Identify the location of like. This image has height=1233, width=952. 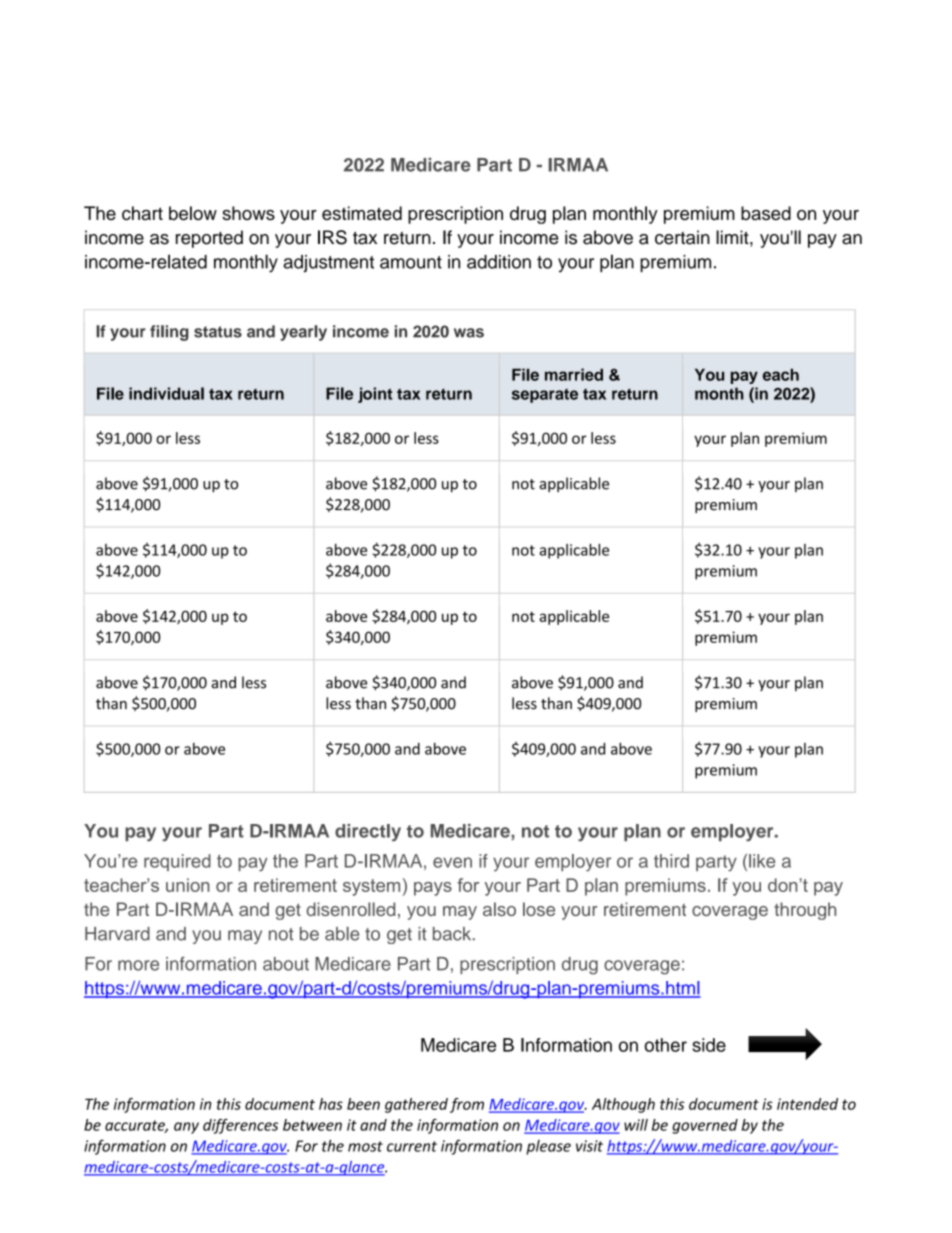
(762, 861).
